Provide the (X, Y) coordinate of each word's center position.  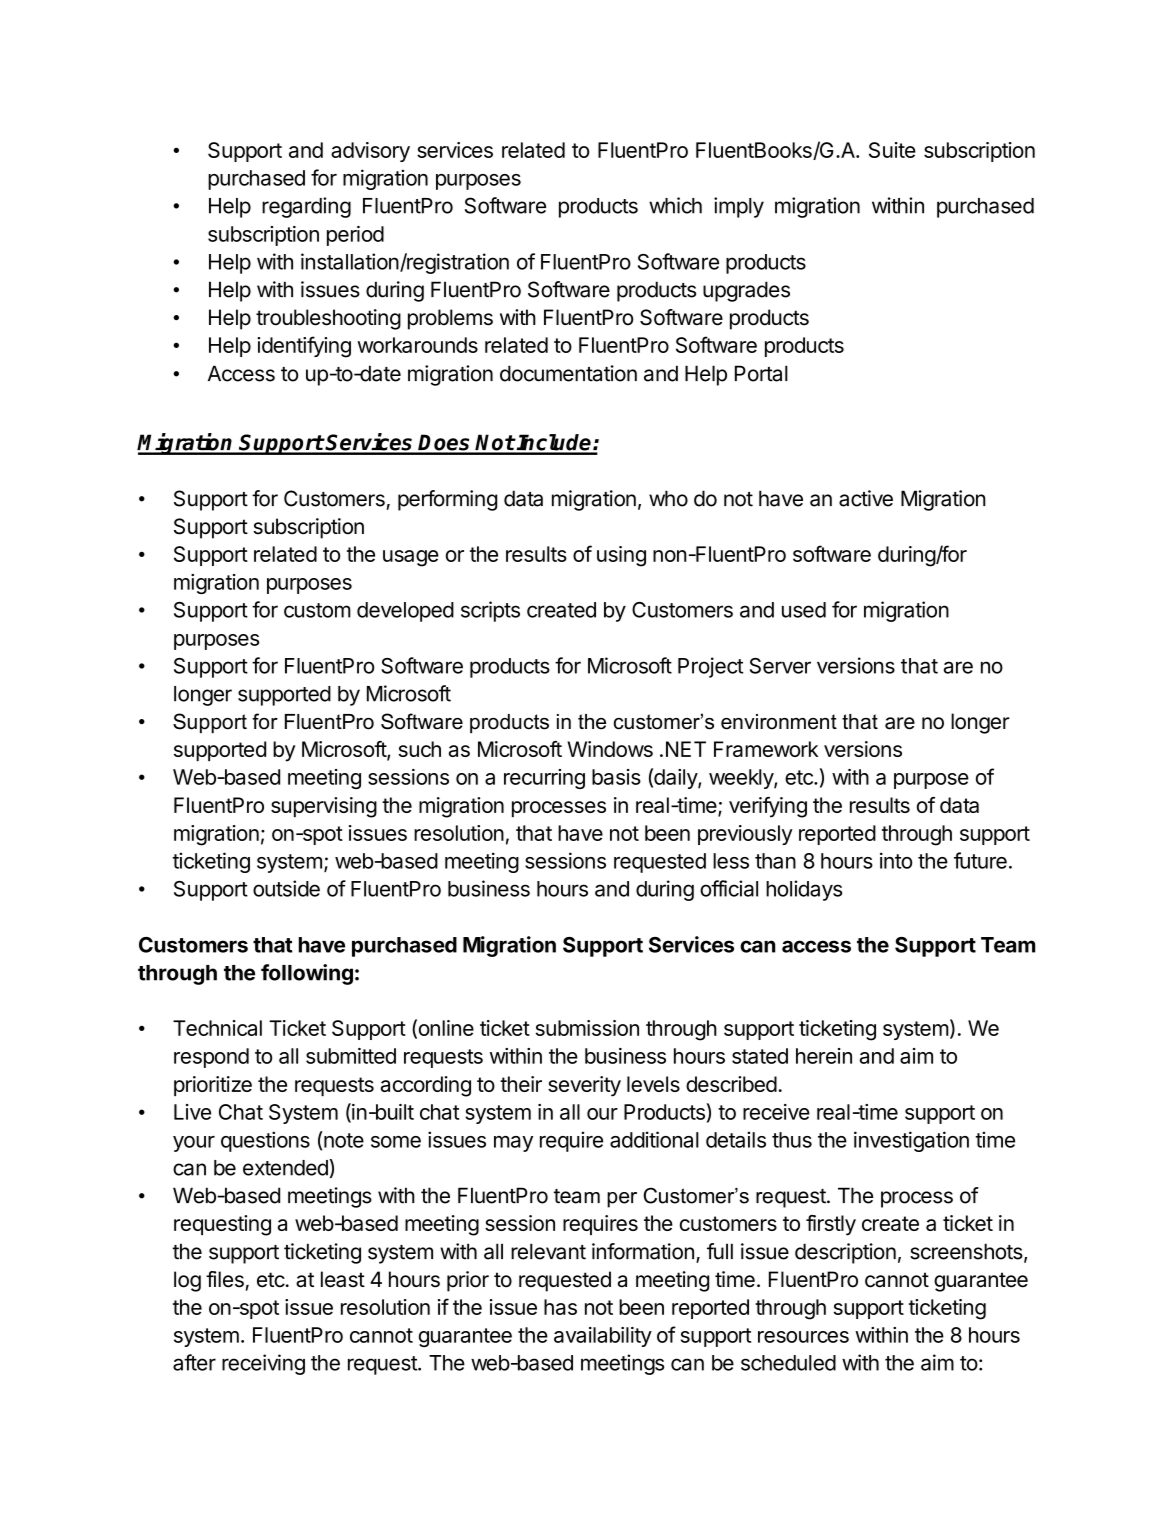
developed (405, 612)
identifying (304, 347)
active (866, 498)
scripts (490, 611)
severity (584, 1086)
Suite (892, 150)
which (675, 205)
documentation (568, 373)
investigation (911, 1141)
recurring (544, 779)
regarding (306, 207)
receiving (263, 1364)
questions (265, 1141)
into (896, 860)
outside (286, 888)
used (804, 610)
